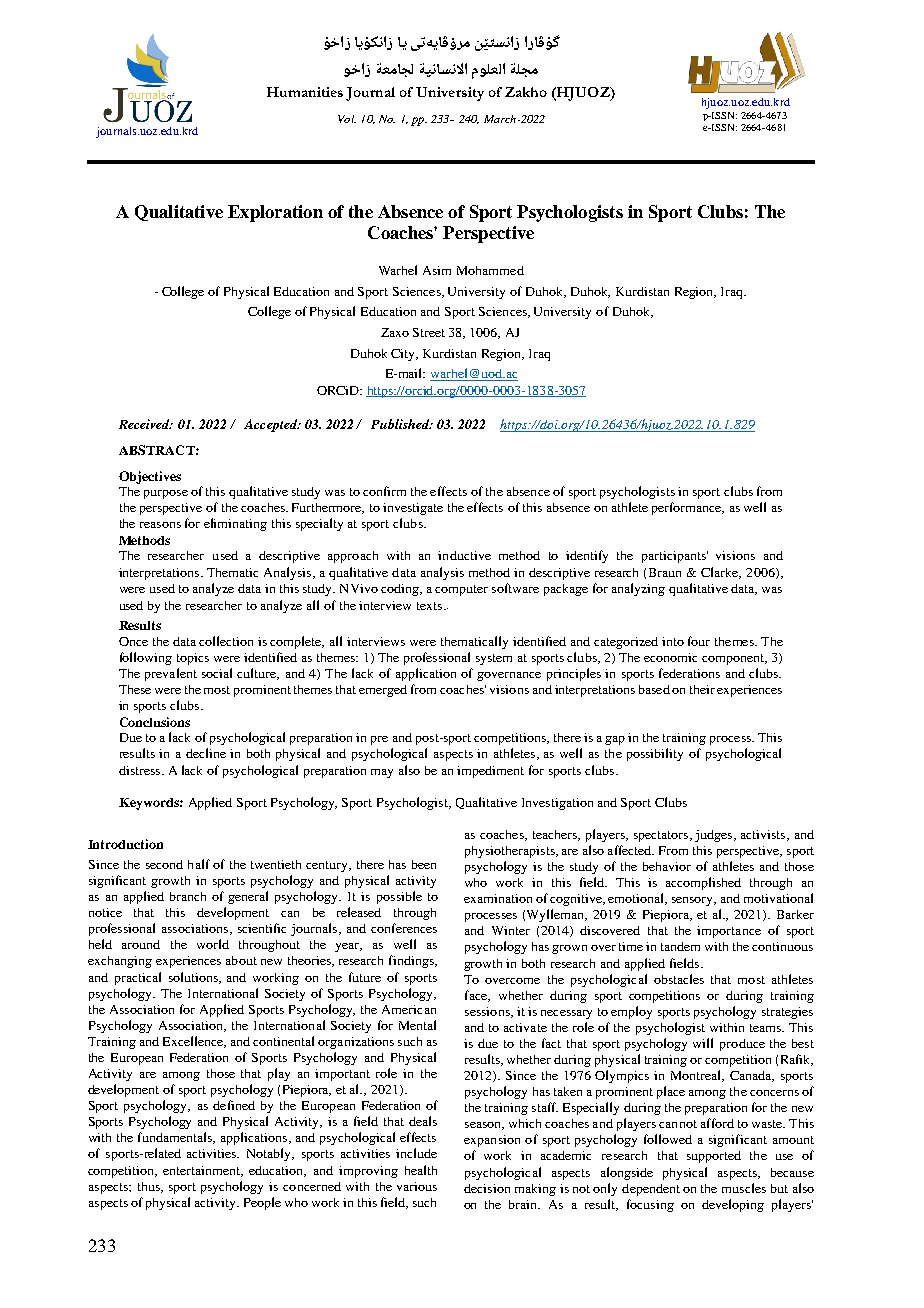  Describe the element at coordinates (694, 901) in the screenshot. I see `sensory` at that location.
